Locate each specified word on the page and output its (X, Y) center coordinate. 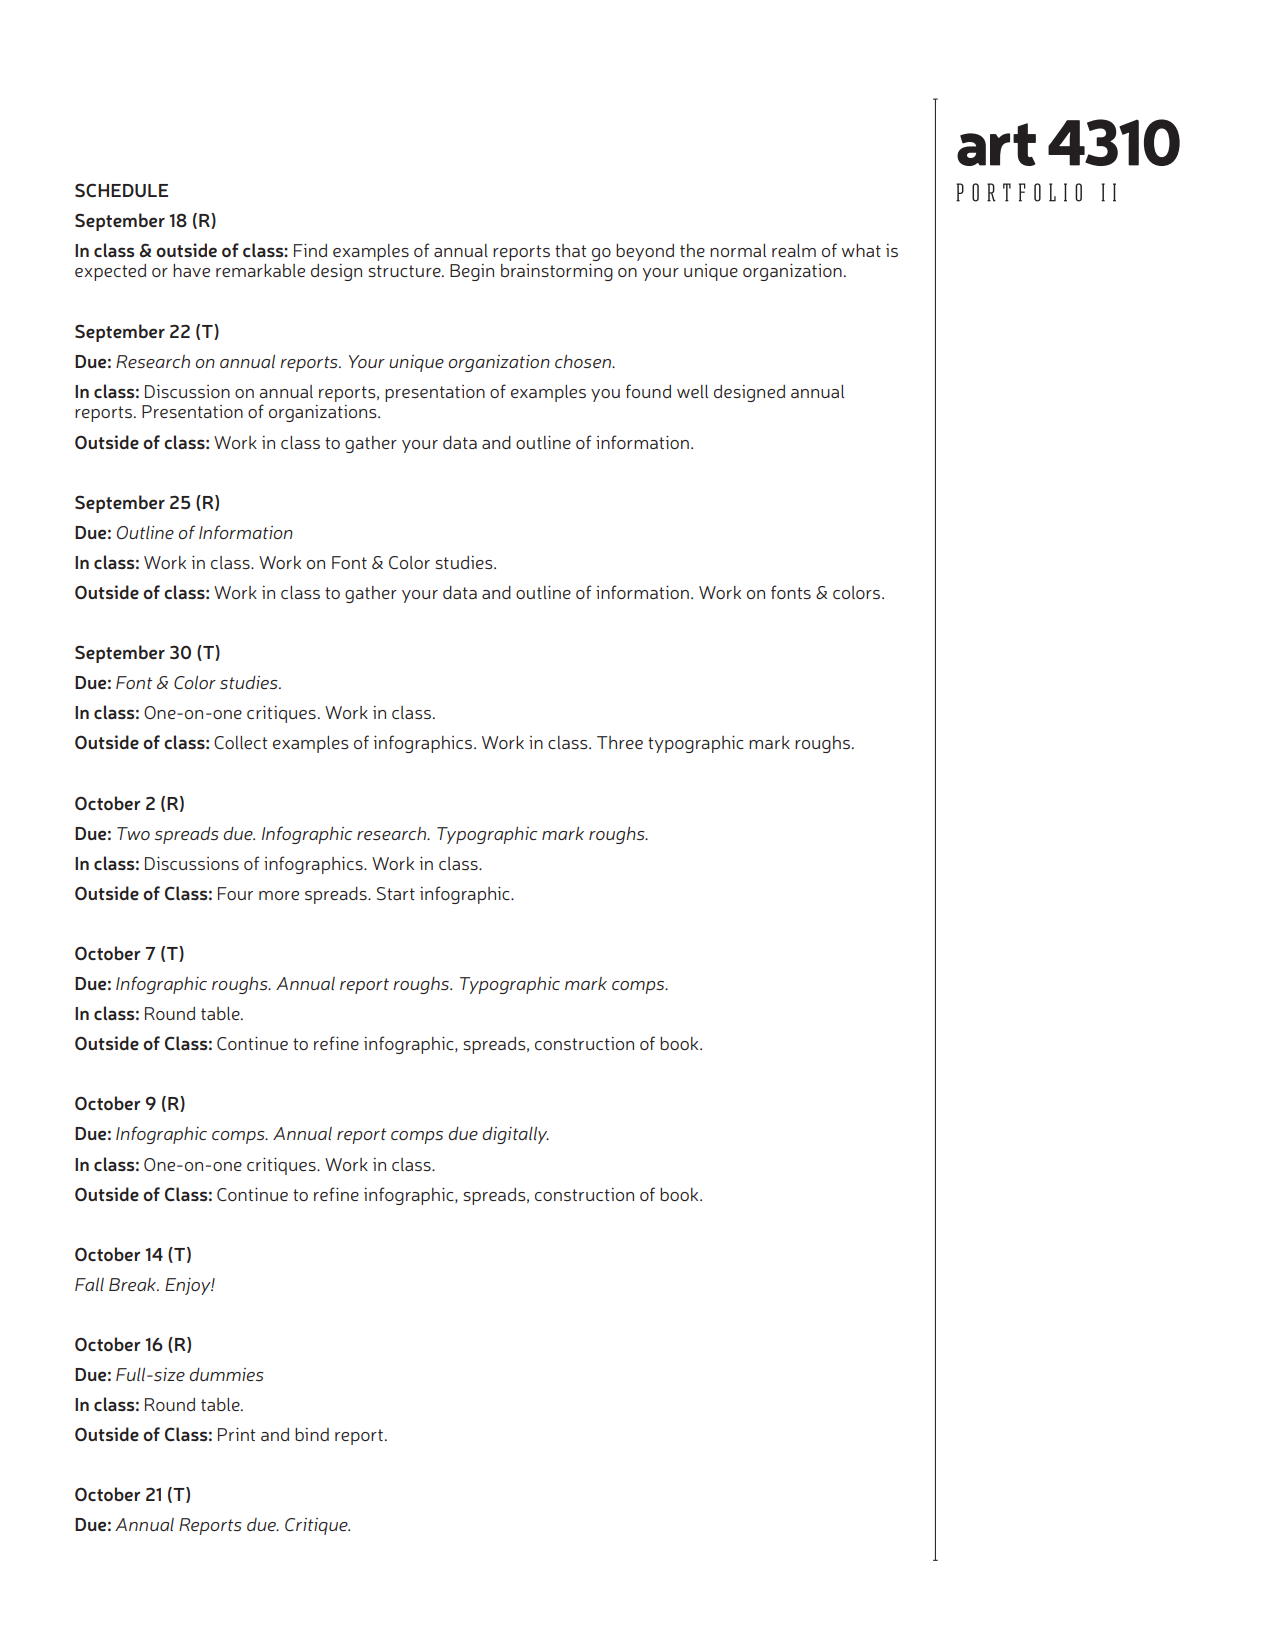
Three (620, 742)
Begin (472, 272)
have (191, 270)
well (692, 391)
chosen (584, 361)
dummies (226, 1374)
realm (794, 250)
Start (396, 893)
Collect (240, 742)
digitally (515, 1135)
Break (134, 1284)
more (279, 895)
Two (133, 833)
